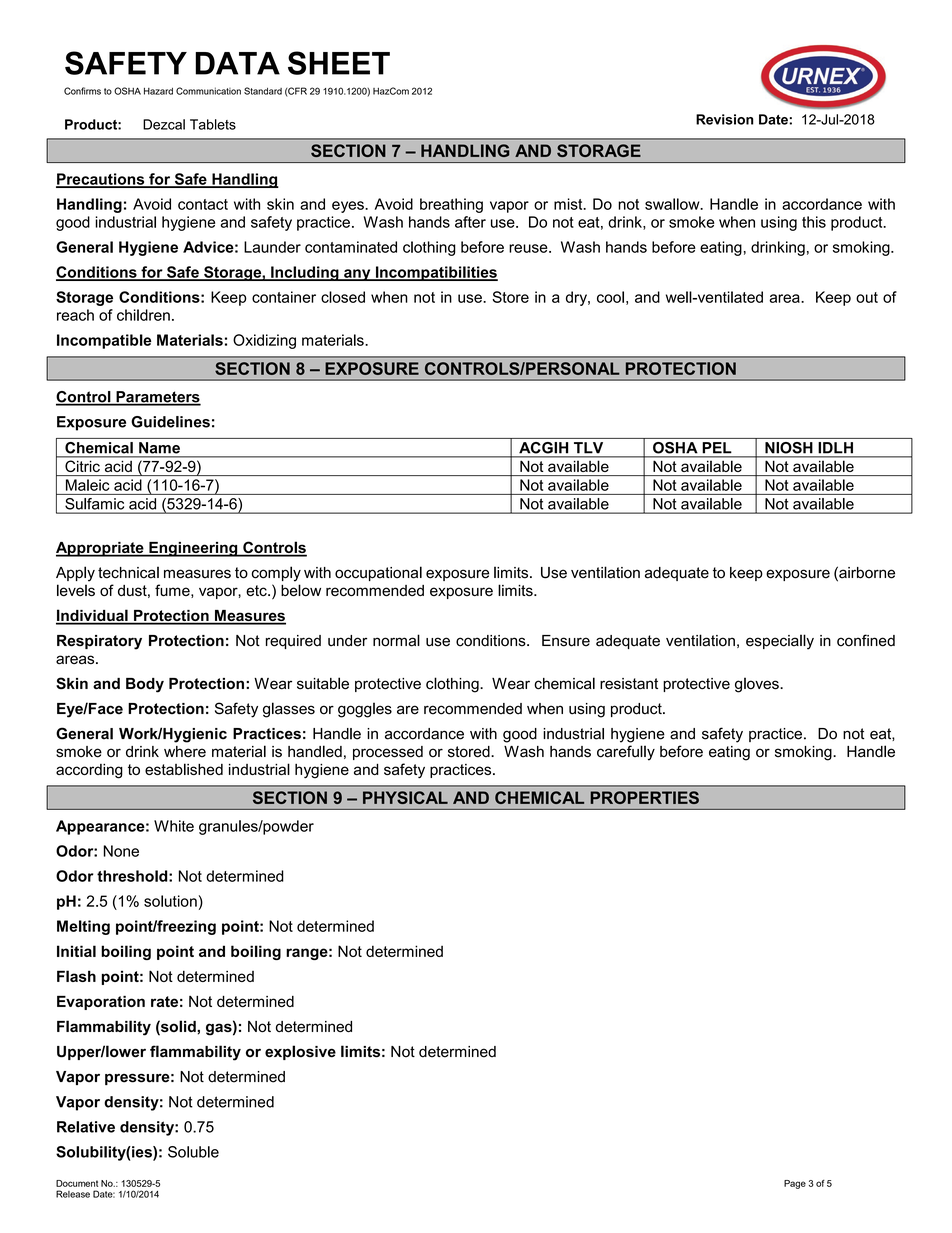 The image size is (952, 1233). Describe the element at coordinates (170, 422) in the document. I see `Guidelines` at that location.
